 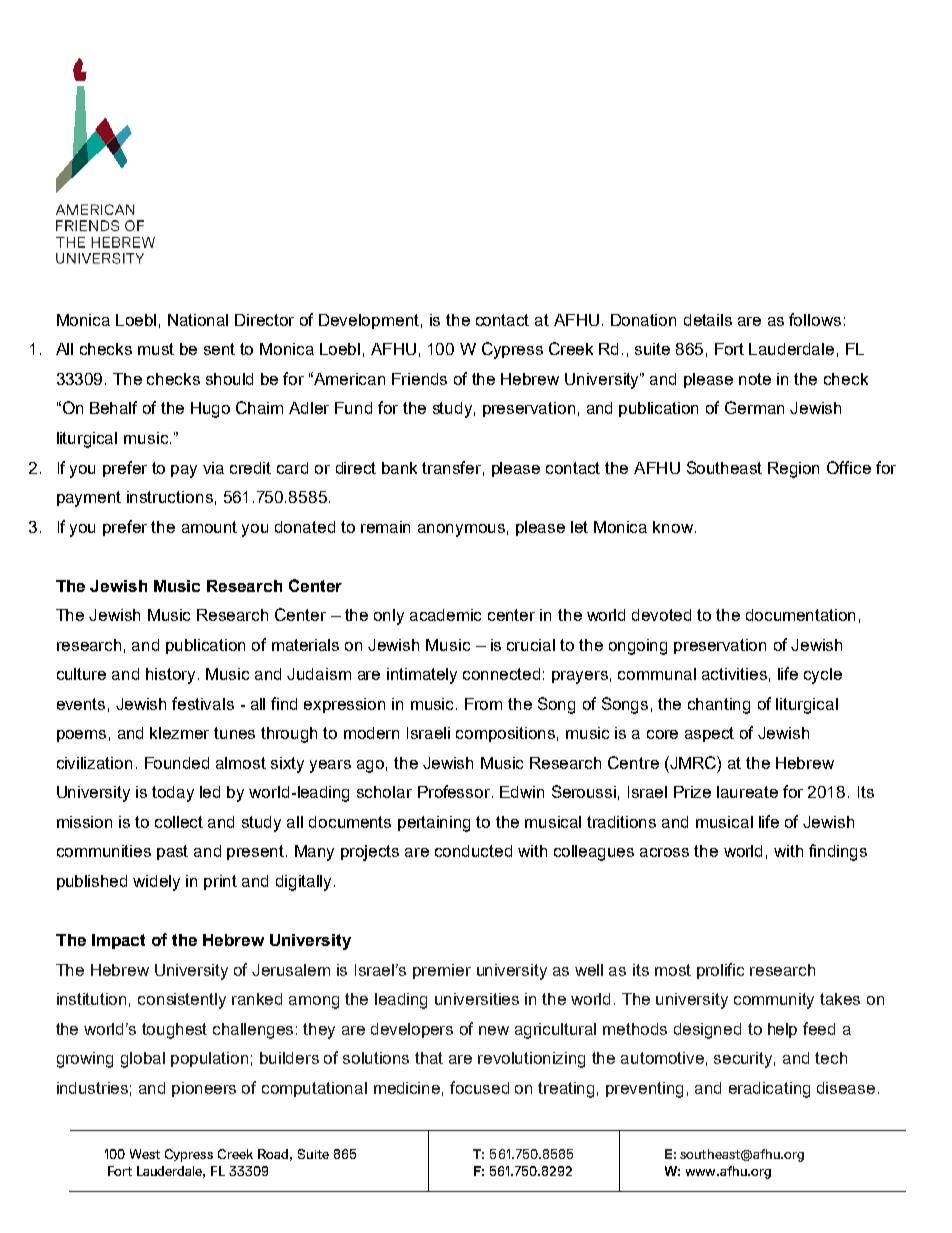 I want to click on note, so click(x=755, y=379).
